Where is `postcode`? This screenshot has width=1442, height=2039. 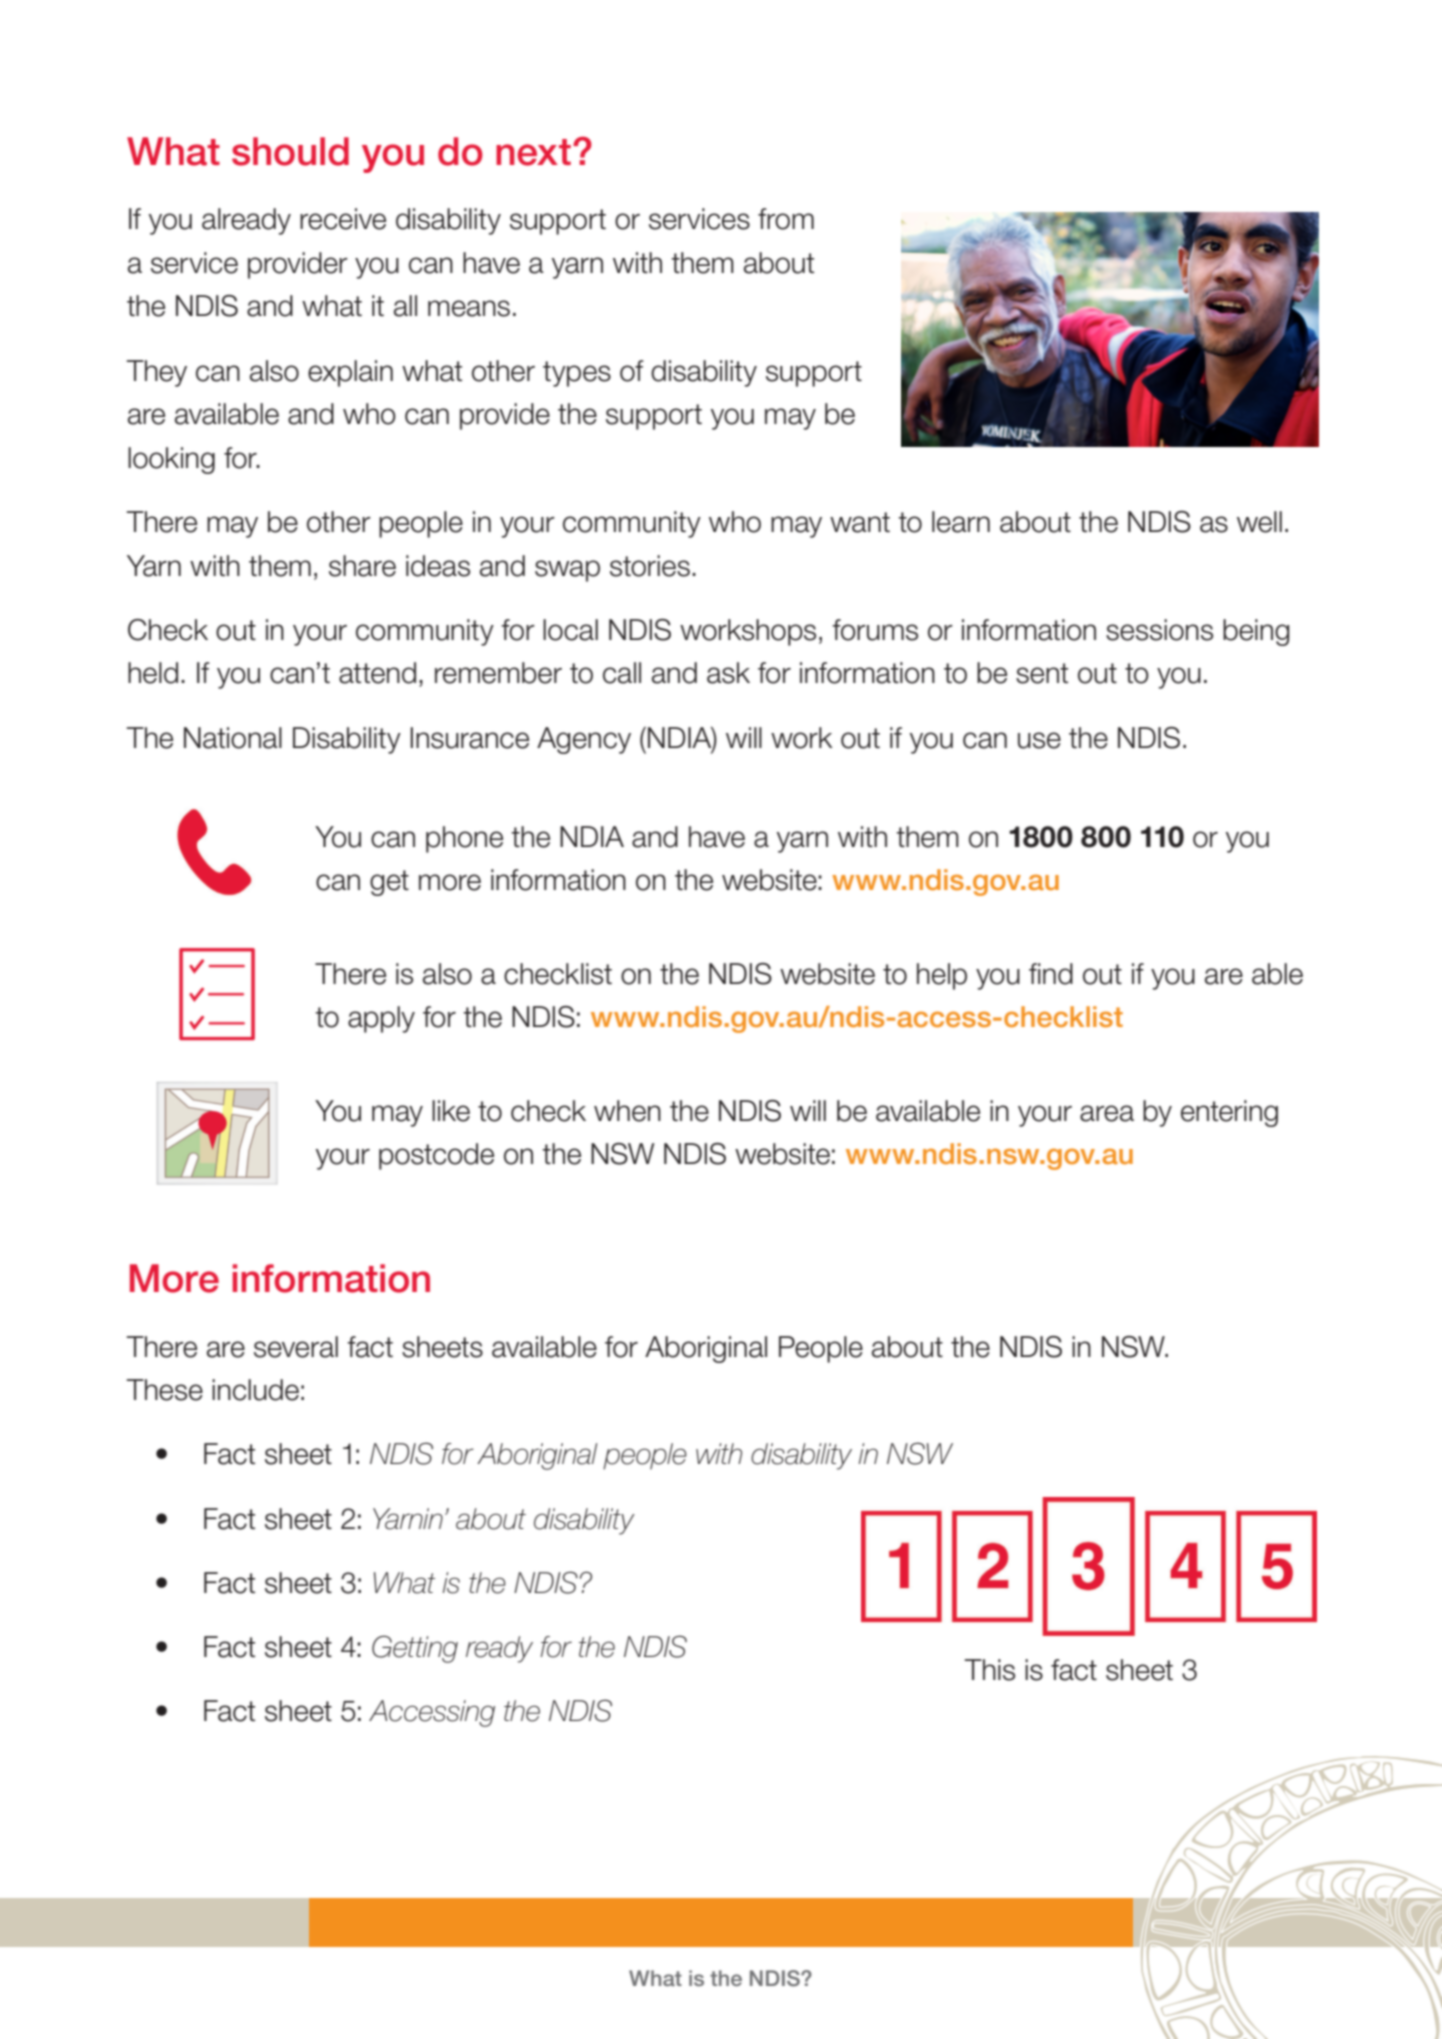
postcode is located at coordinates (436, 1156).
